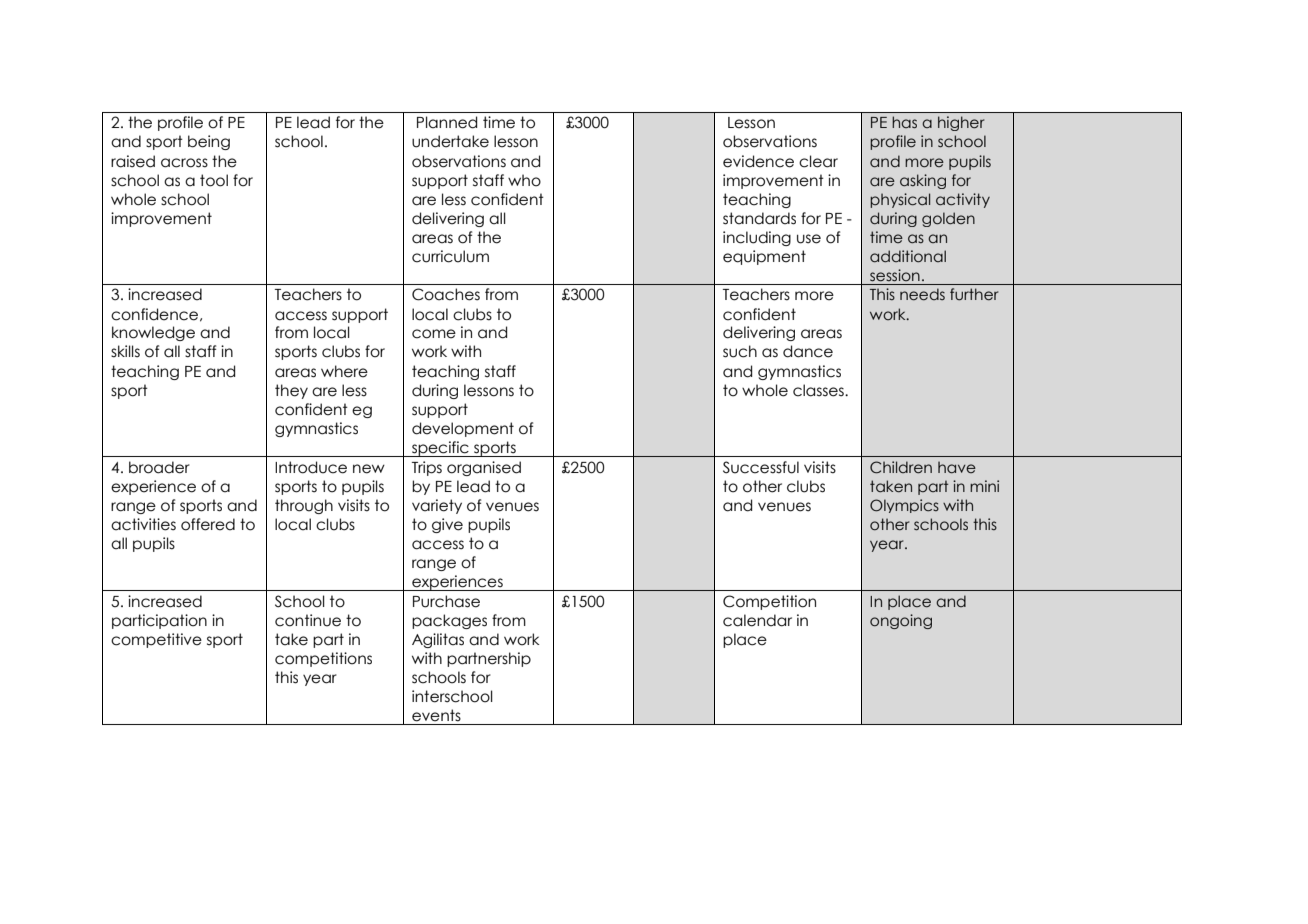 This screenshot has height=924, width=1308. I want to click on organised, so click(484, 468).
